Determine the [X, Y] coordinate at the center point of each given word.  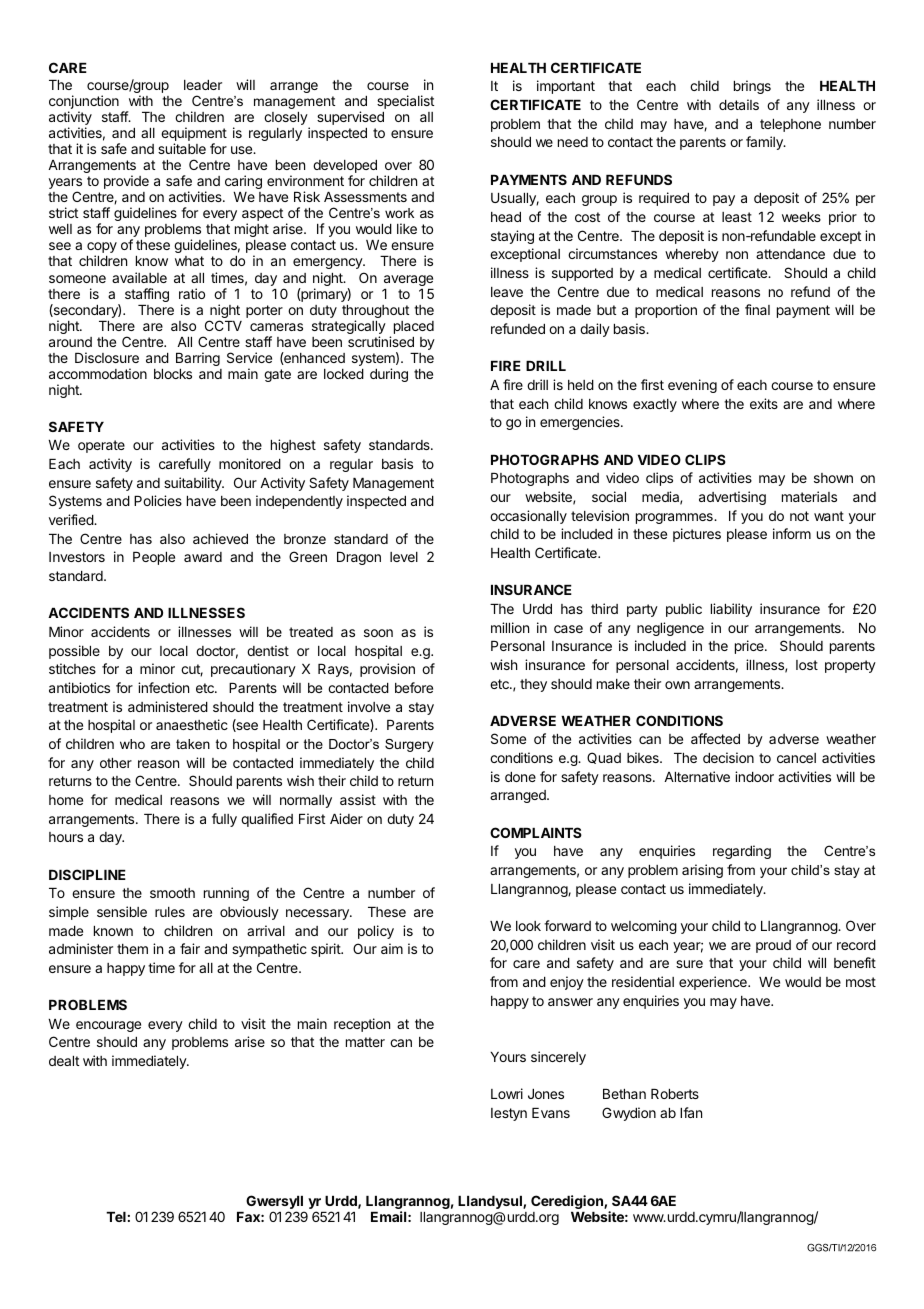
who [132, 744]
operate [101, 446]
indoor [754, 776]
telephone [790, 125]
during [389, 375]
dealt [64, 1061]
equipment [194, 135]
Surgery [409, 745]
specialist [405, 102]
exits [764, 403]
